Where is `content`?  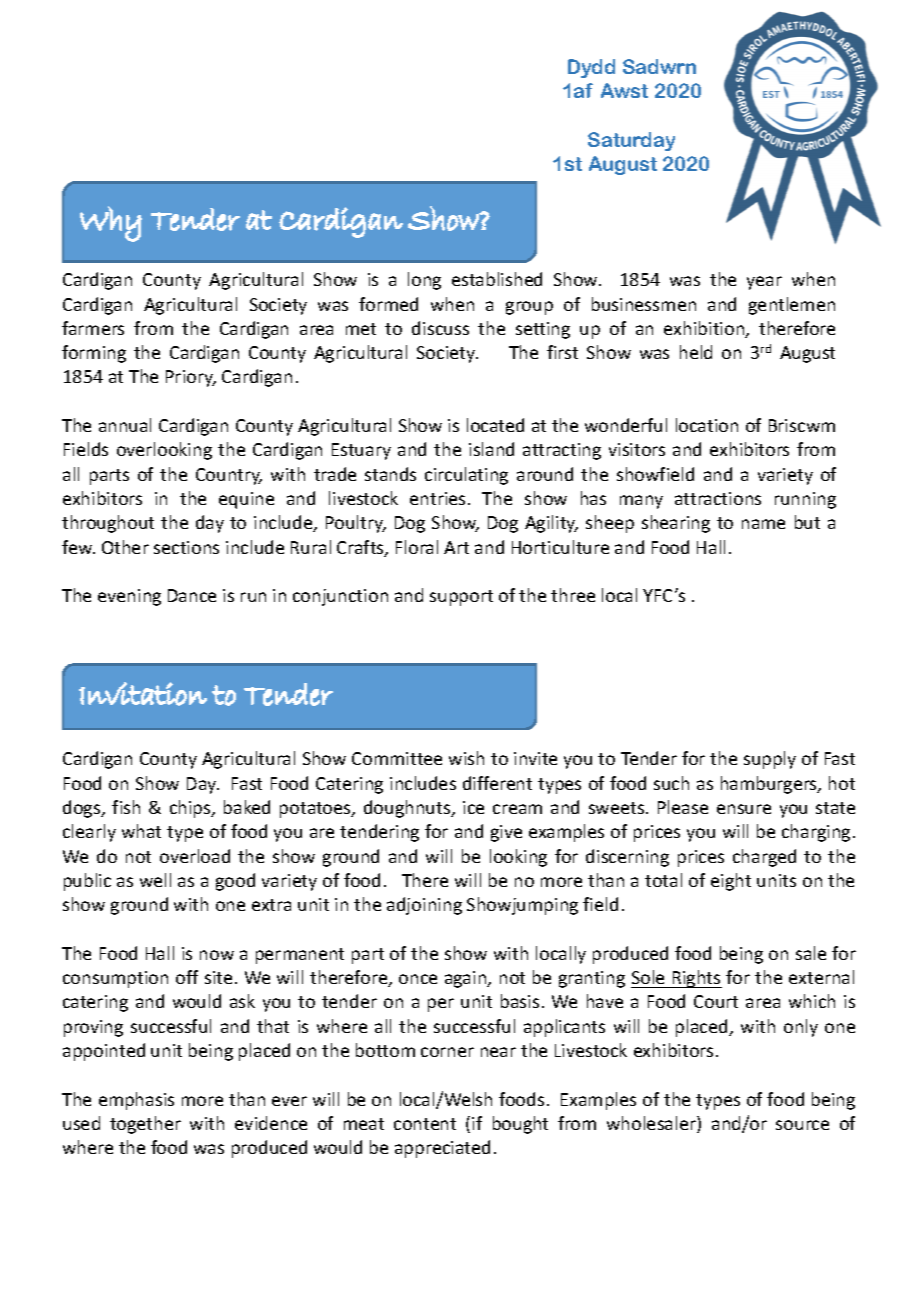
content is located at coordinates (425, 1124).
